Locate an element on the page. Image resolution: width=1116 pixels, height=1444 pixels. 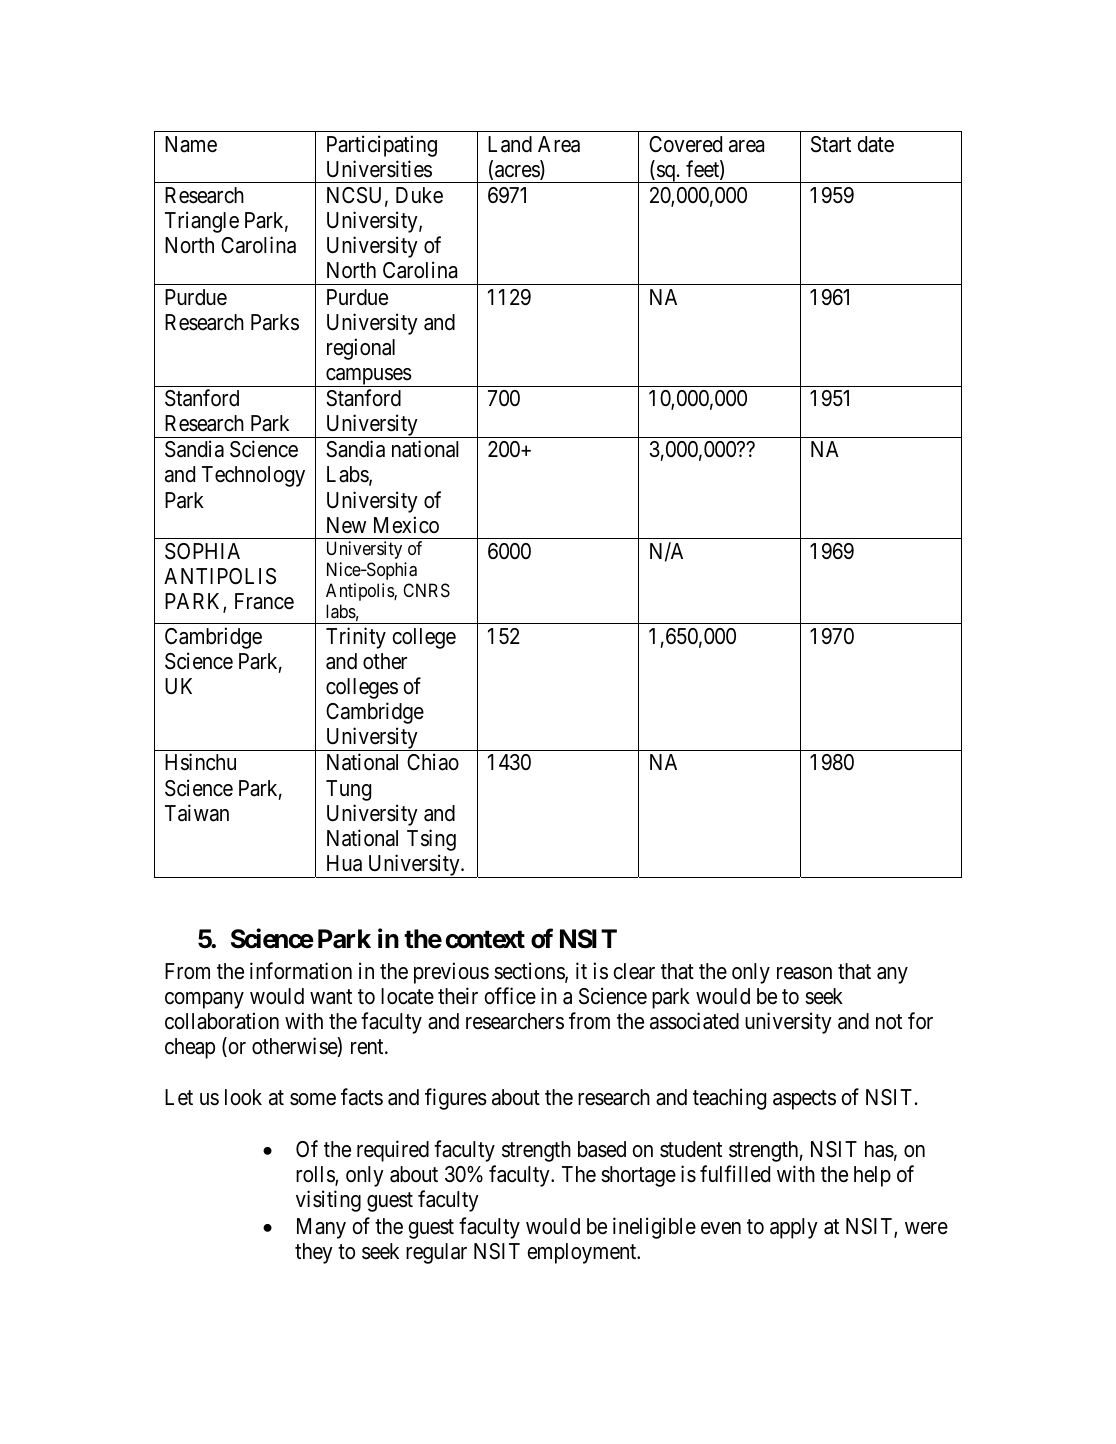
Many is located at coordinates (321, 1228).
